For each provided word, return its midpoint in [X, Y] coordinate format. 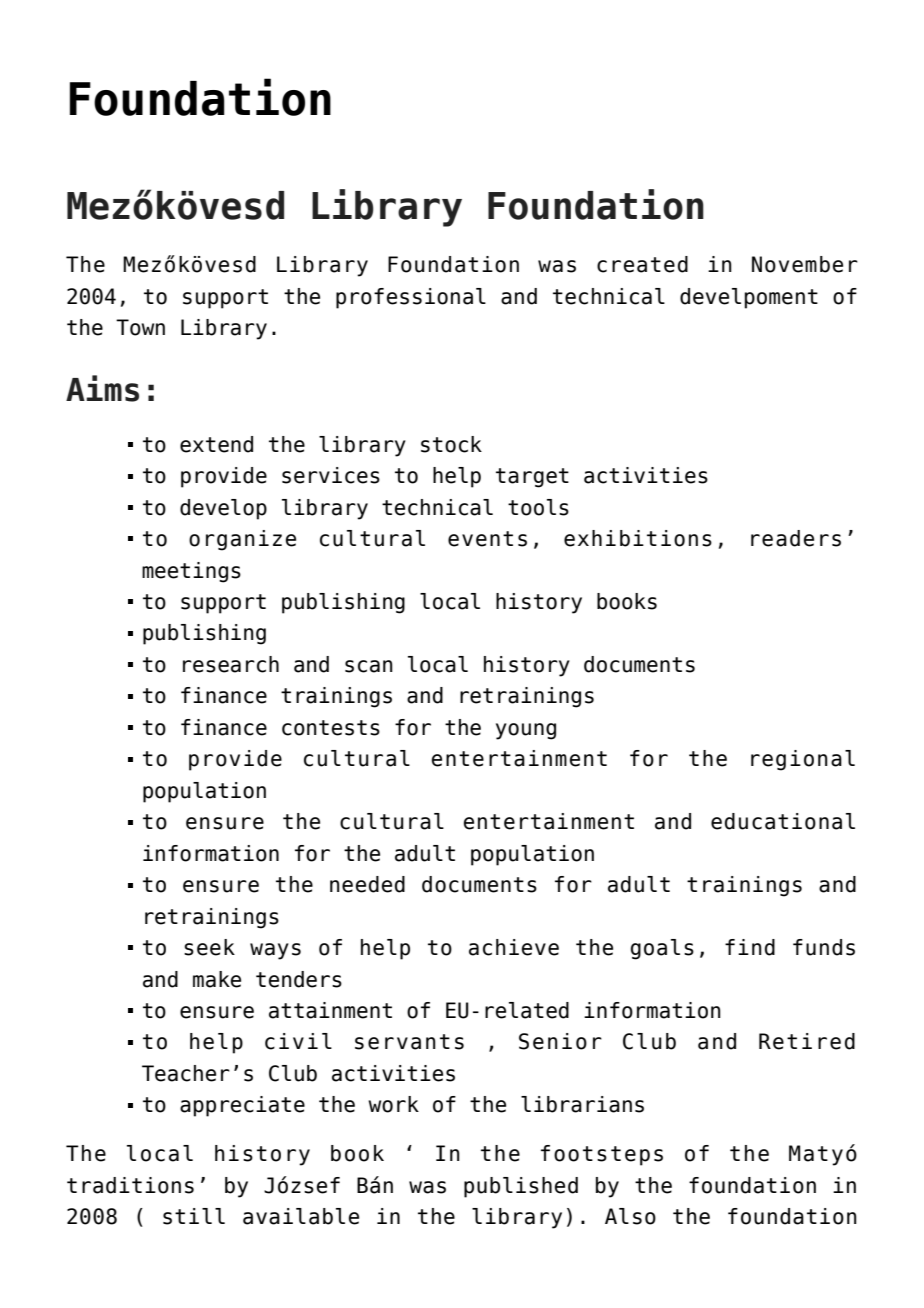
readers [796, 538]
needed [367, 884]
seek [209, 947]
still [194, 1216]
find [750, 947]
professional [411, 298]
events [487, 539]
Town [140, 327]
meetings [191, 572]
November [805, 264]
